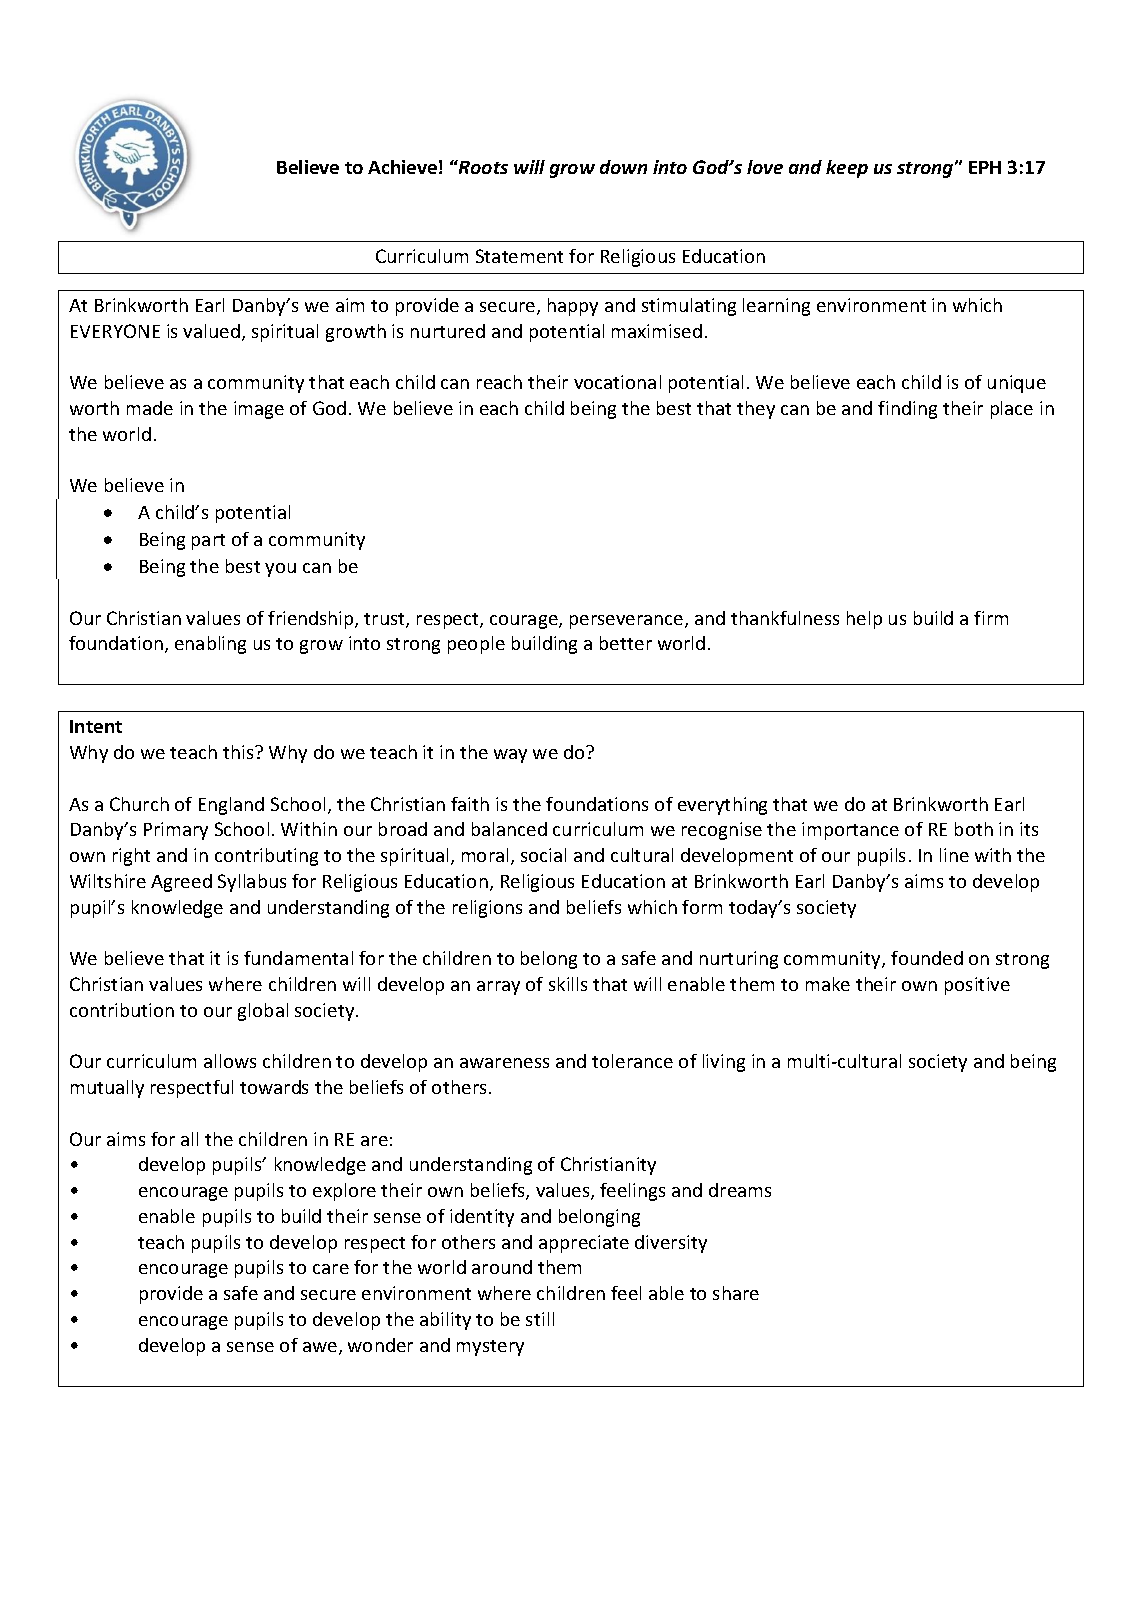 Image resolution: width=1142 pixels, height=1615 pixels. What do you see at coordinates (736, 1293) in the screenshot?
I see `share` at bounding box center [736, 1293].
